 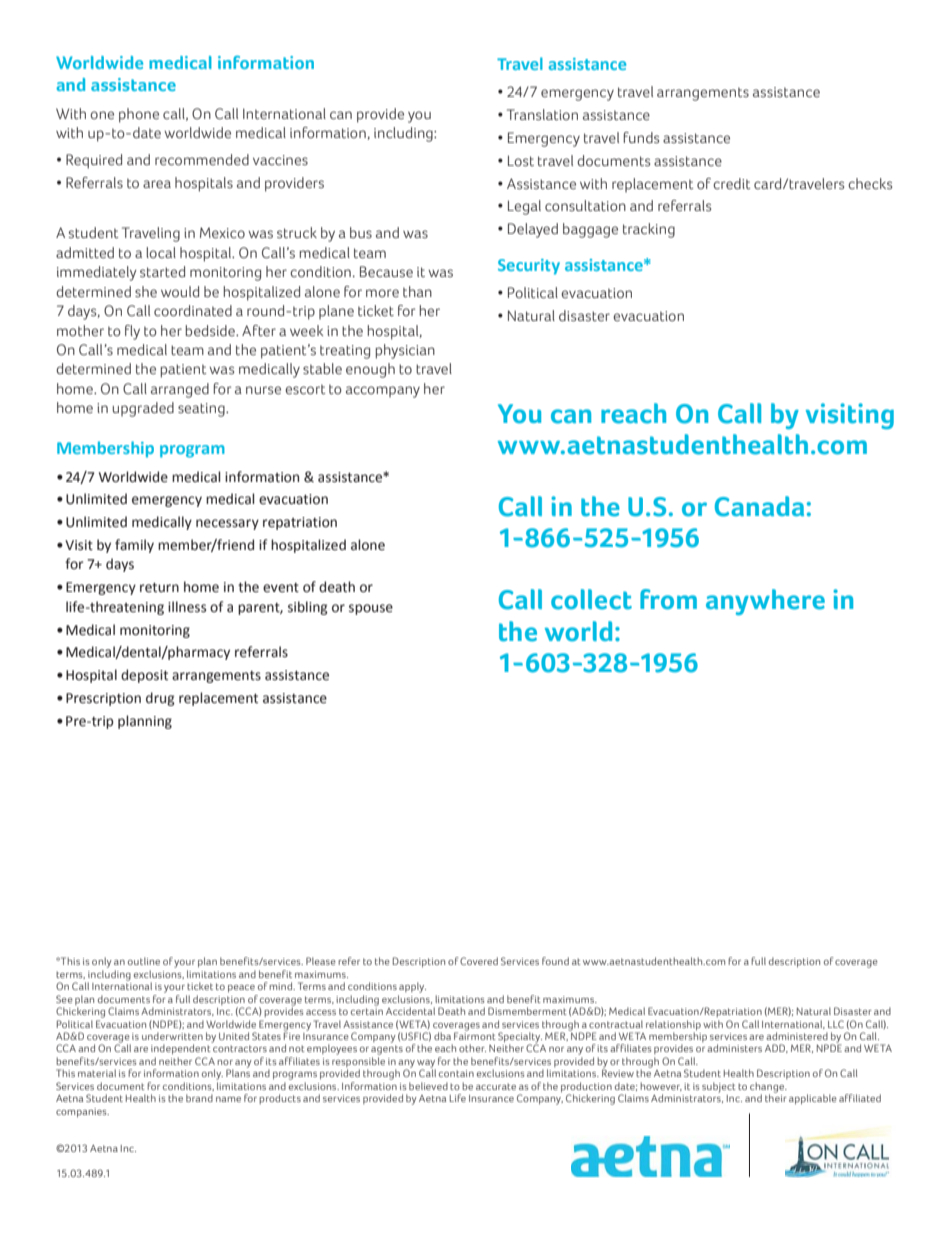 What do you see at coordinates (765, 602) in the page?
I see `anywhere` at bounding box center [765, 602].
